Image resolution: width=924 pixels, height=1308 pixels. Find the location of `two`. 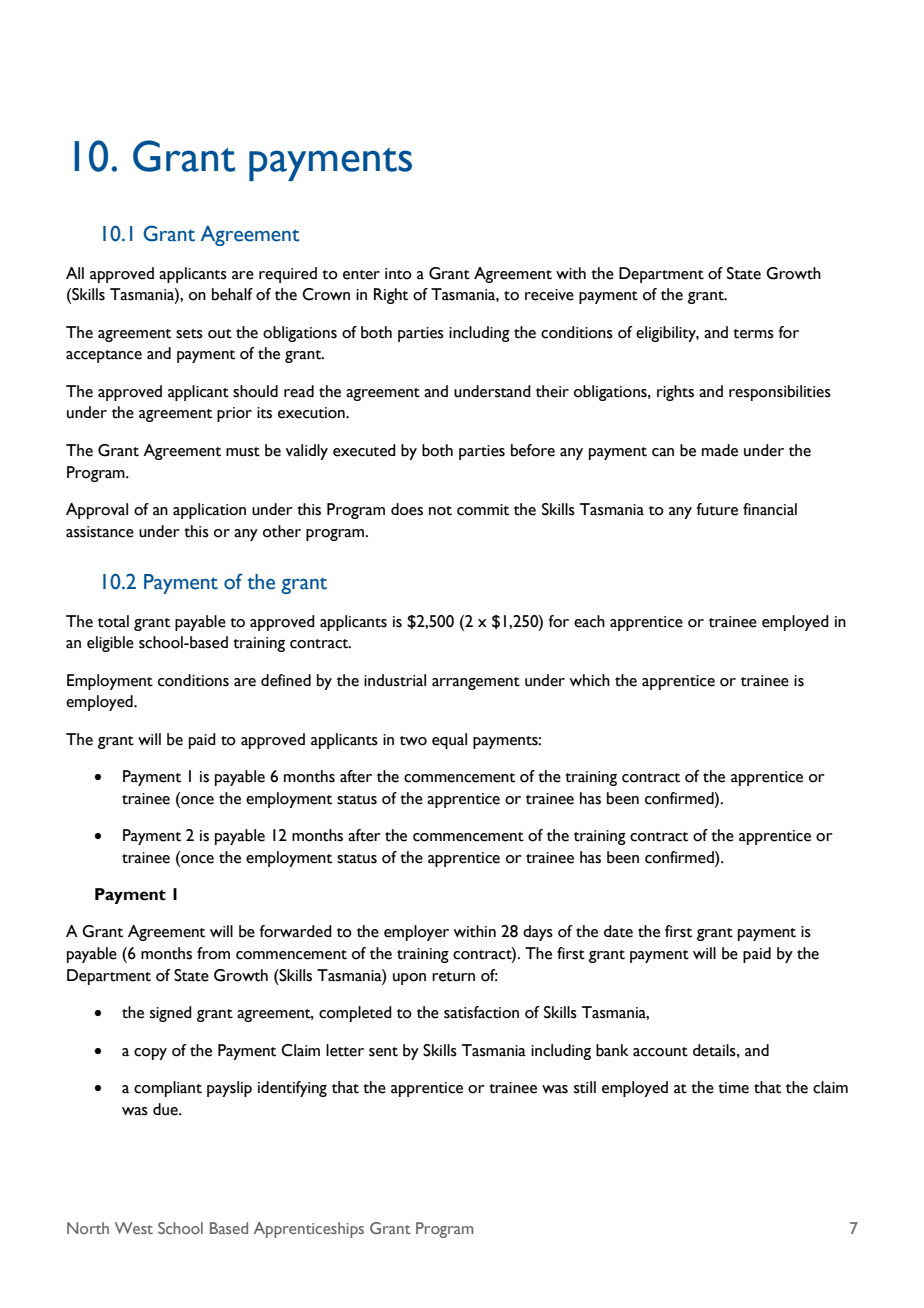

two is located at coordinates (413, 741).
